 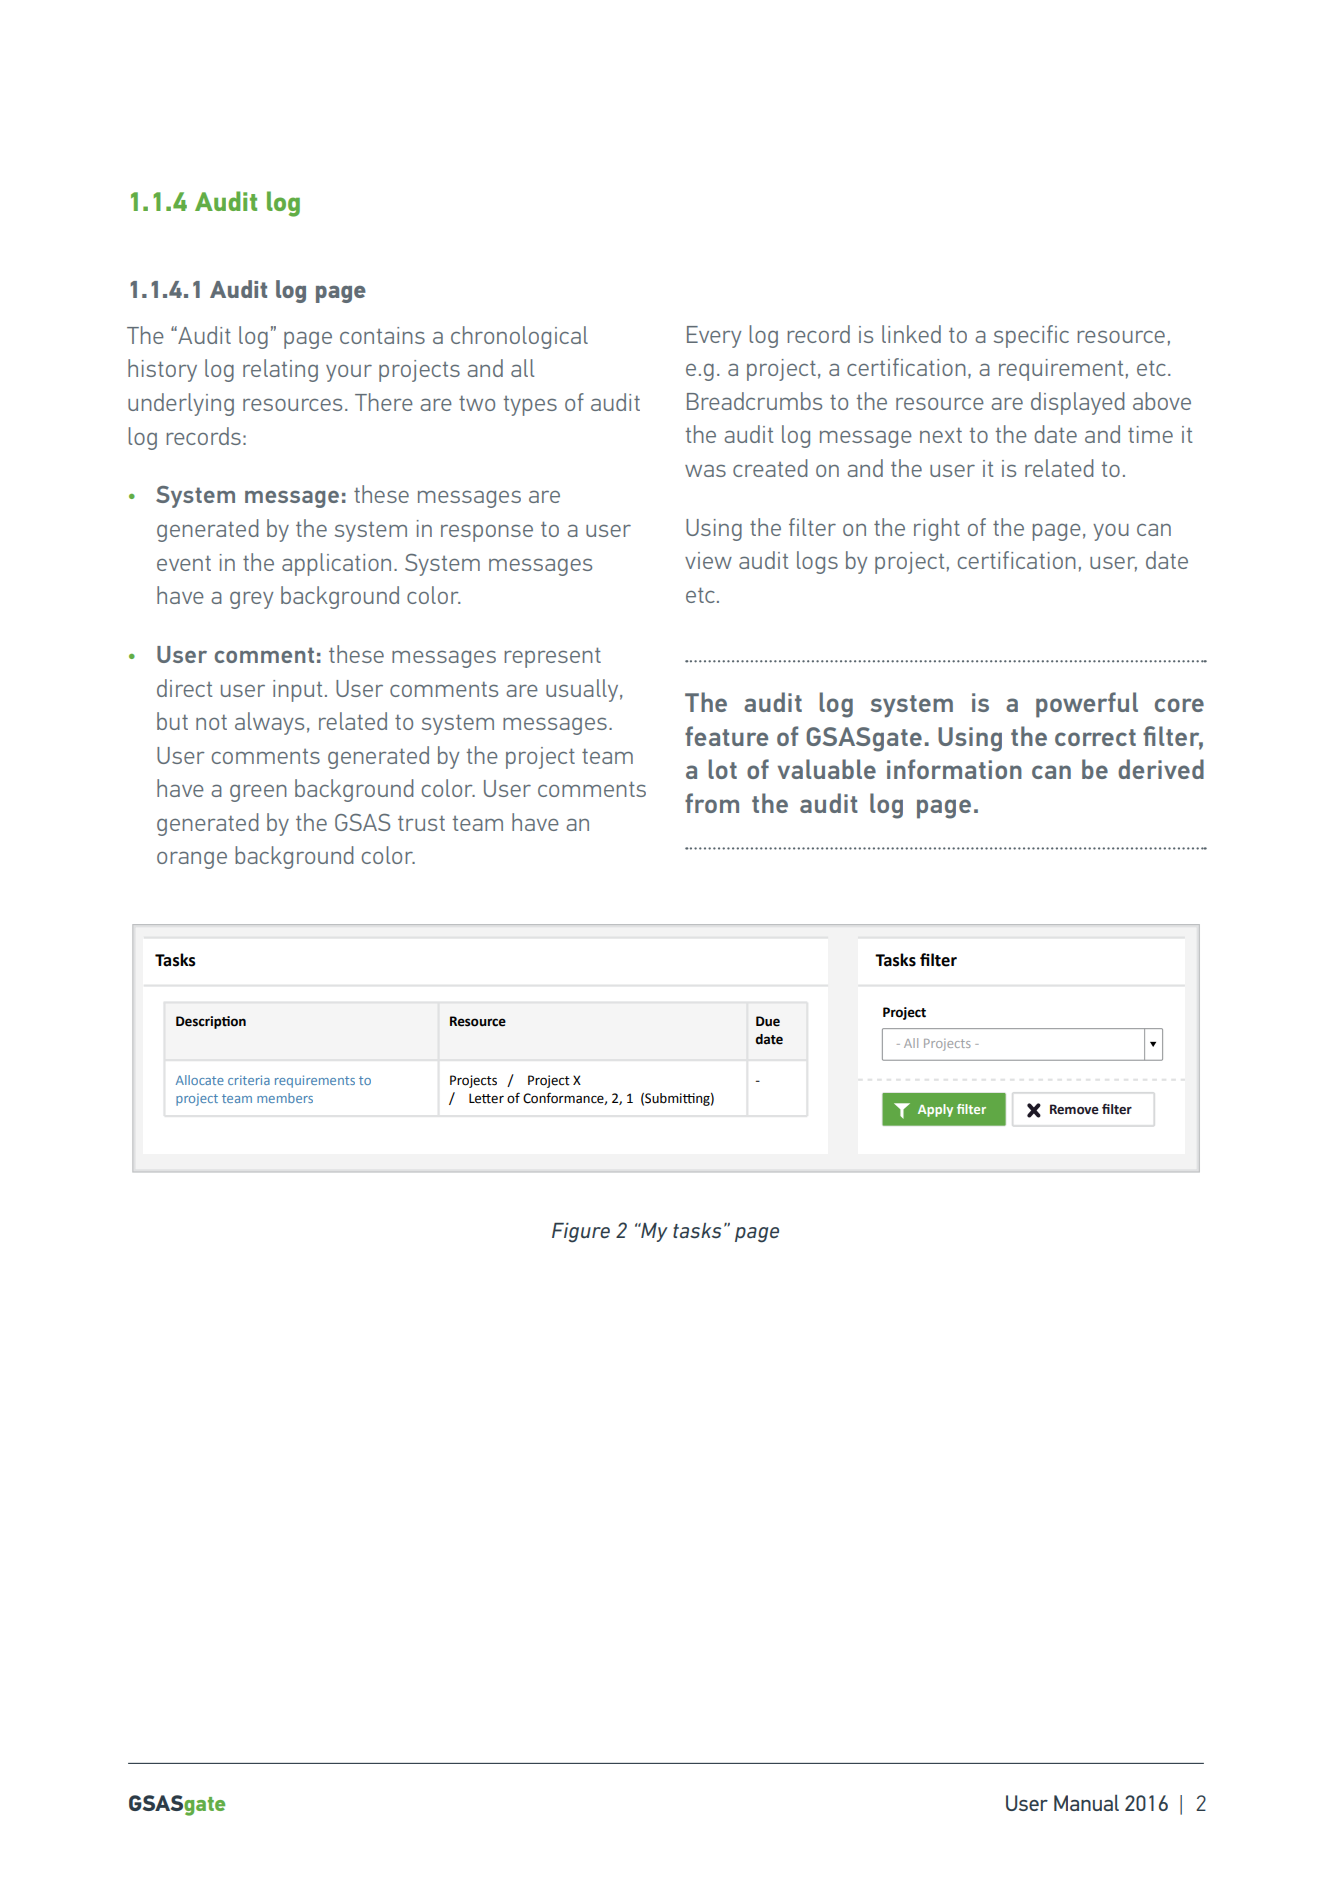 What do you see at coordinates (249, 1080) in the document?
I see `criteria` at bounding box center [249, 1080].
